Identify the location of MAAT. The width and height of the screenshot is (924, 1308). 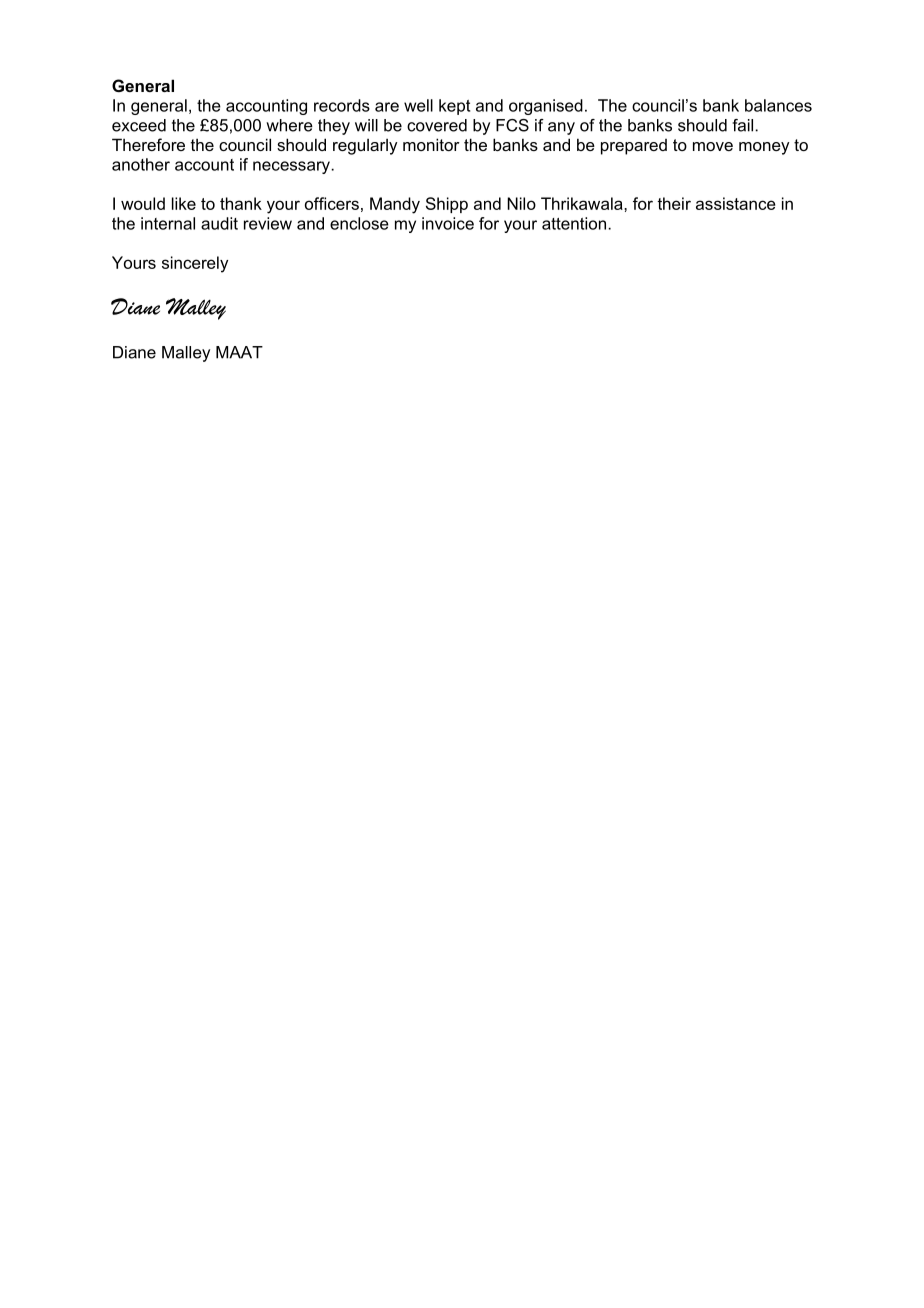
(239, 352).
